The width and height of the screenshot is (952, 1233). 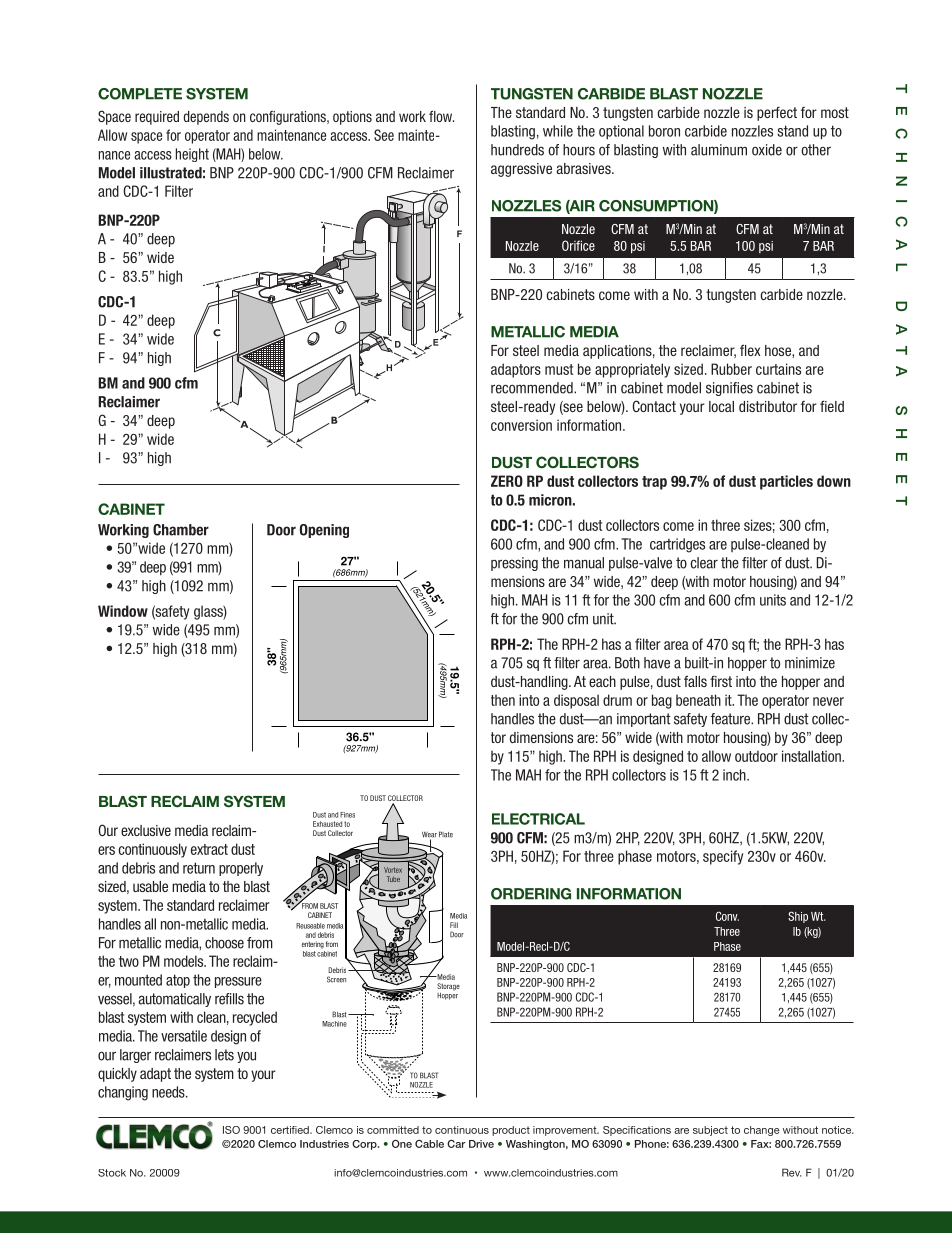 I want to click on recommended, so click(x=533, y=388).
